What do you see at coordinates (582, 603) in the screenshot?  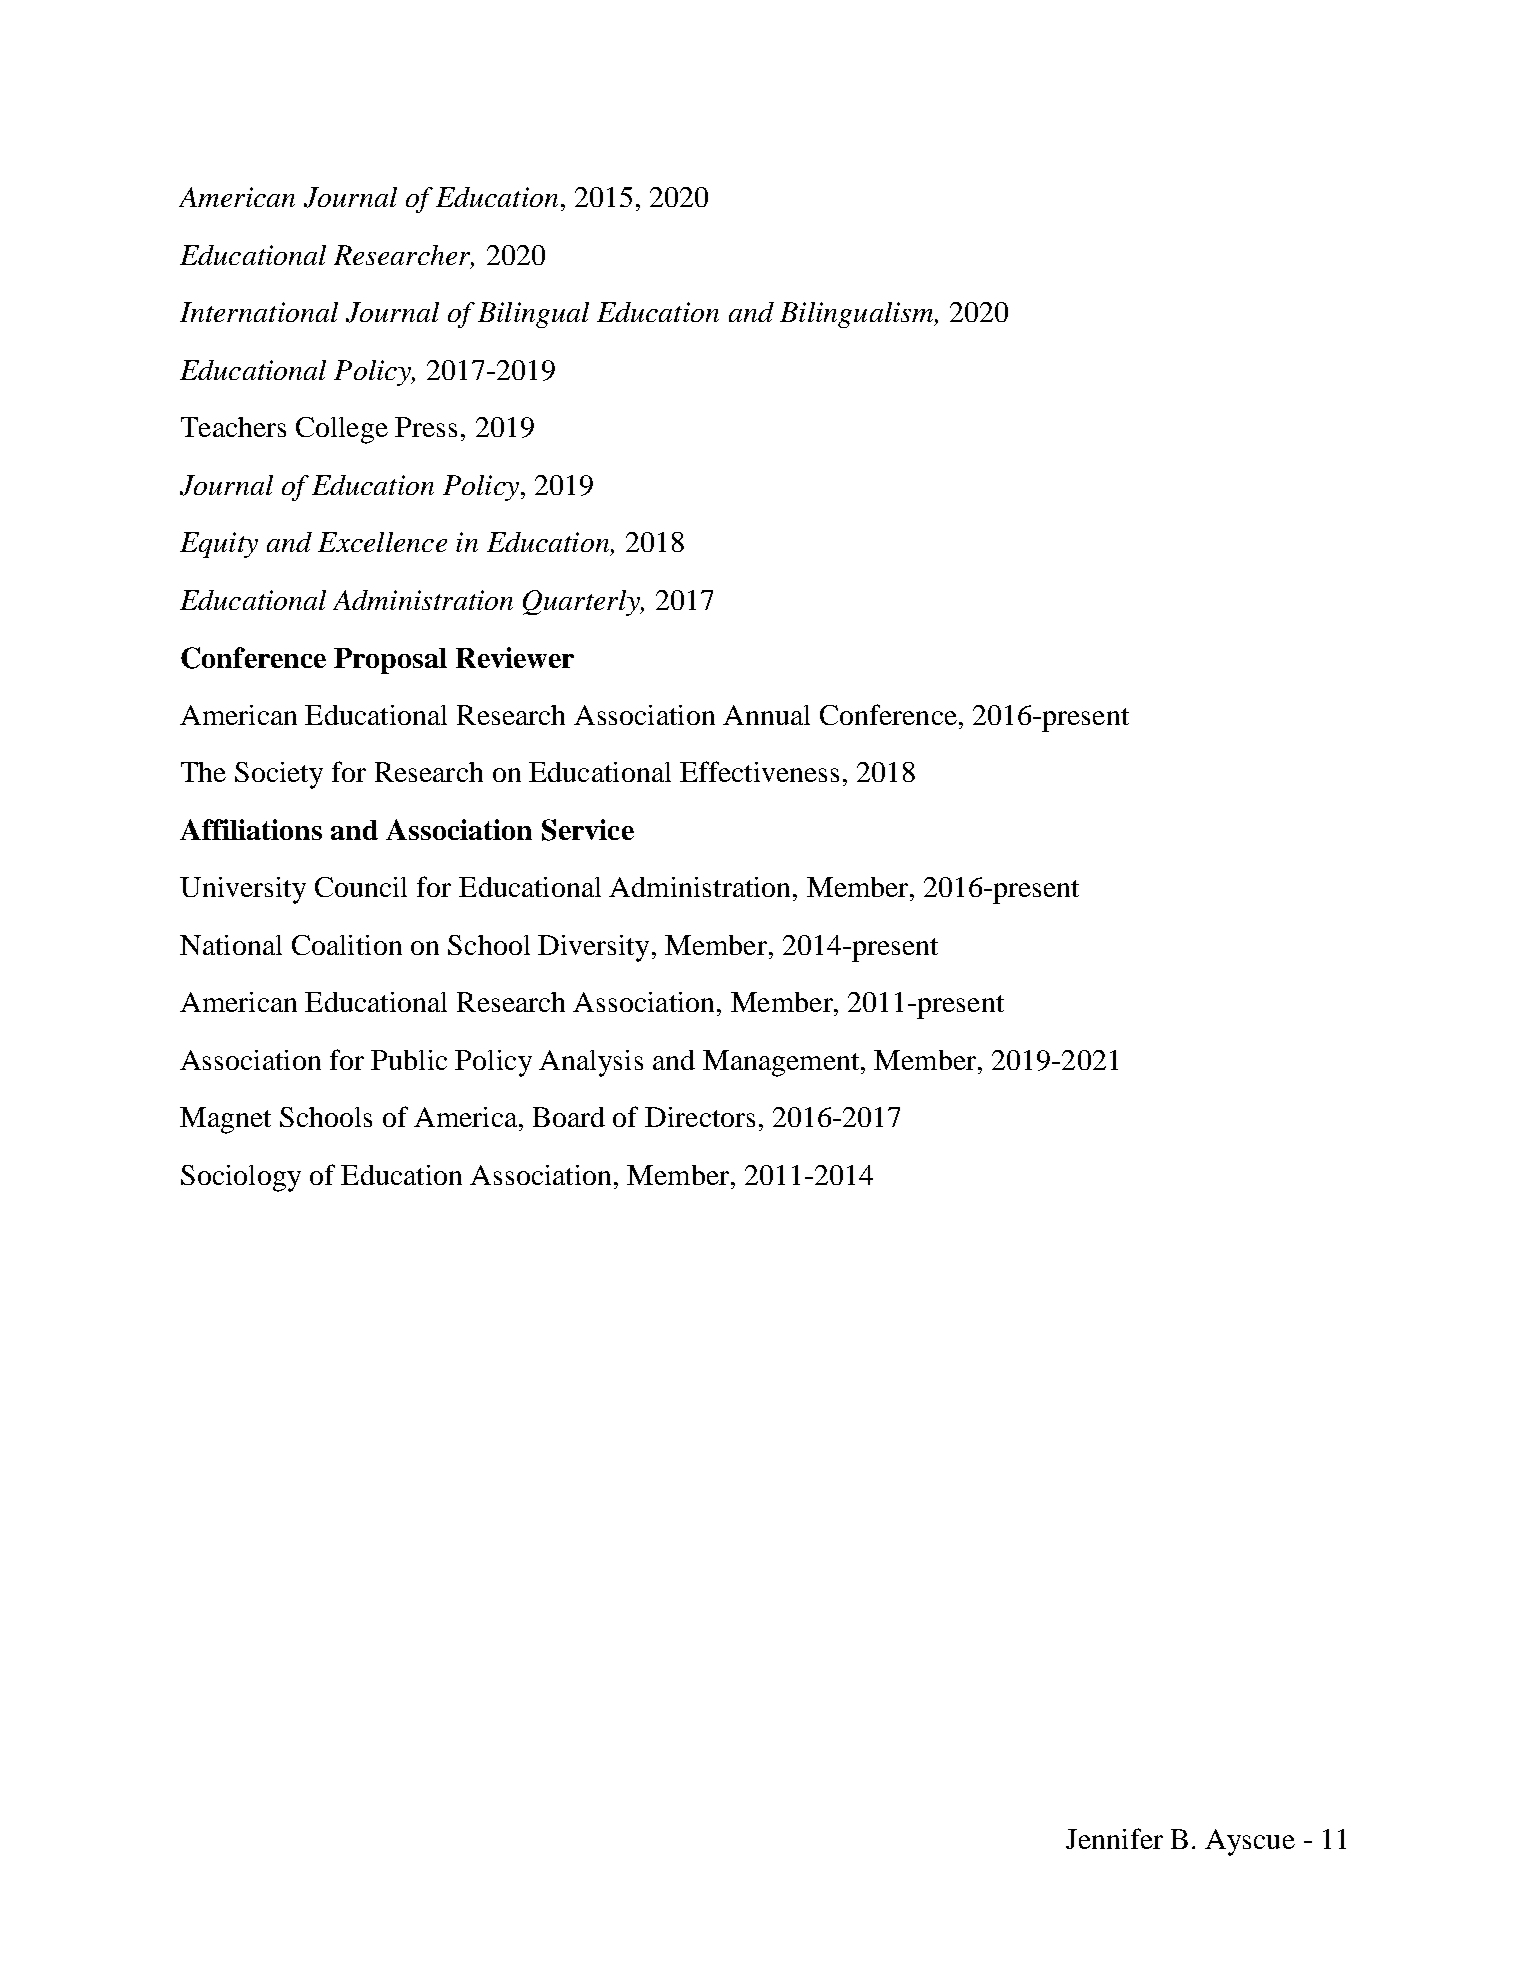 I see `Quarterly` at bounding box center [582, 603].
